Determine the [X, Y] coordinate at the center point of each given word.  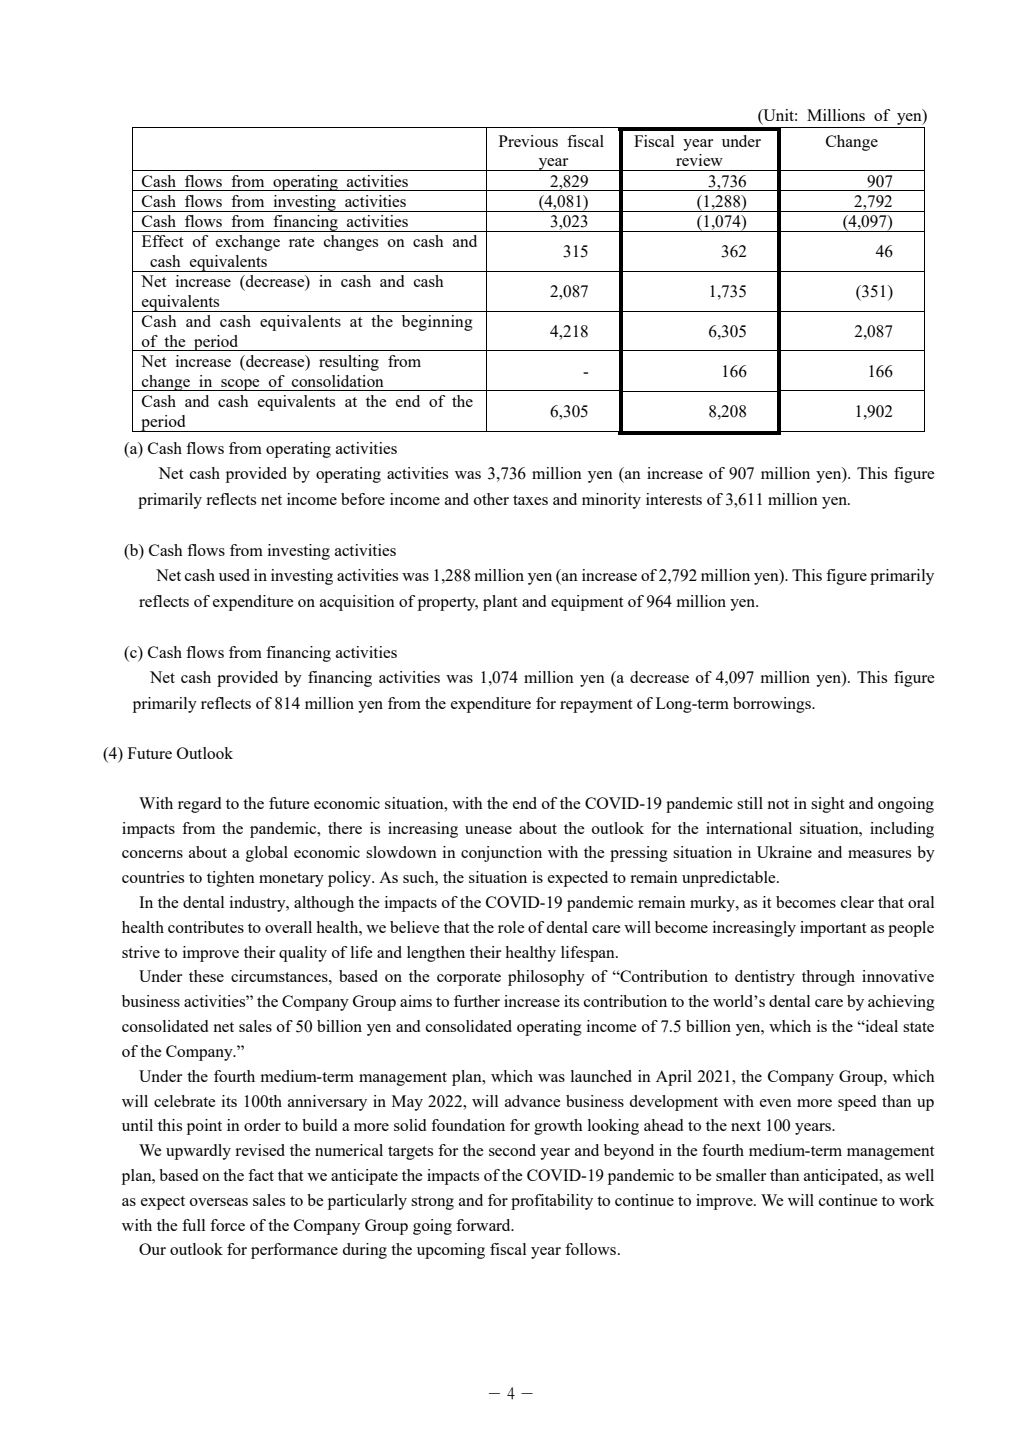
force [227, 1225]
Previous [528, 141]
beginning [437, 323]
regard [199, 805]
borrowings [773, 705]
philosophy [546, 978]
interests [674, 499]
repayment [596, 706]
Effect [163, 241]
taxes [530, 500]
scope [240, 385]
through [828, 978]
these [206, 976]
